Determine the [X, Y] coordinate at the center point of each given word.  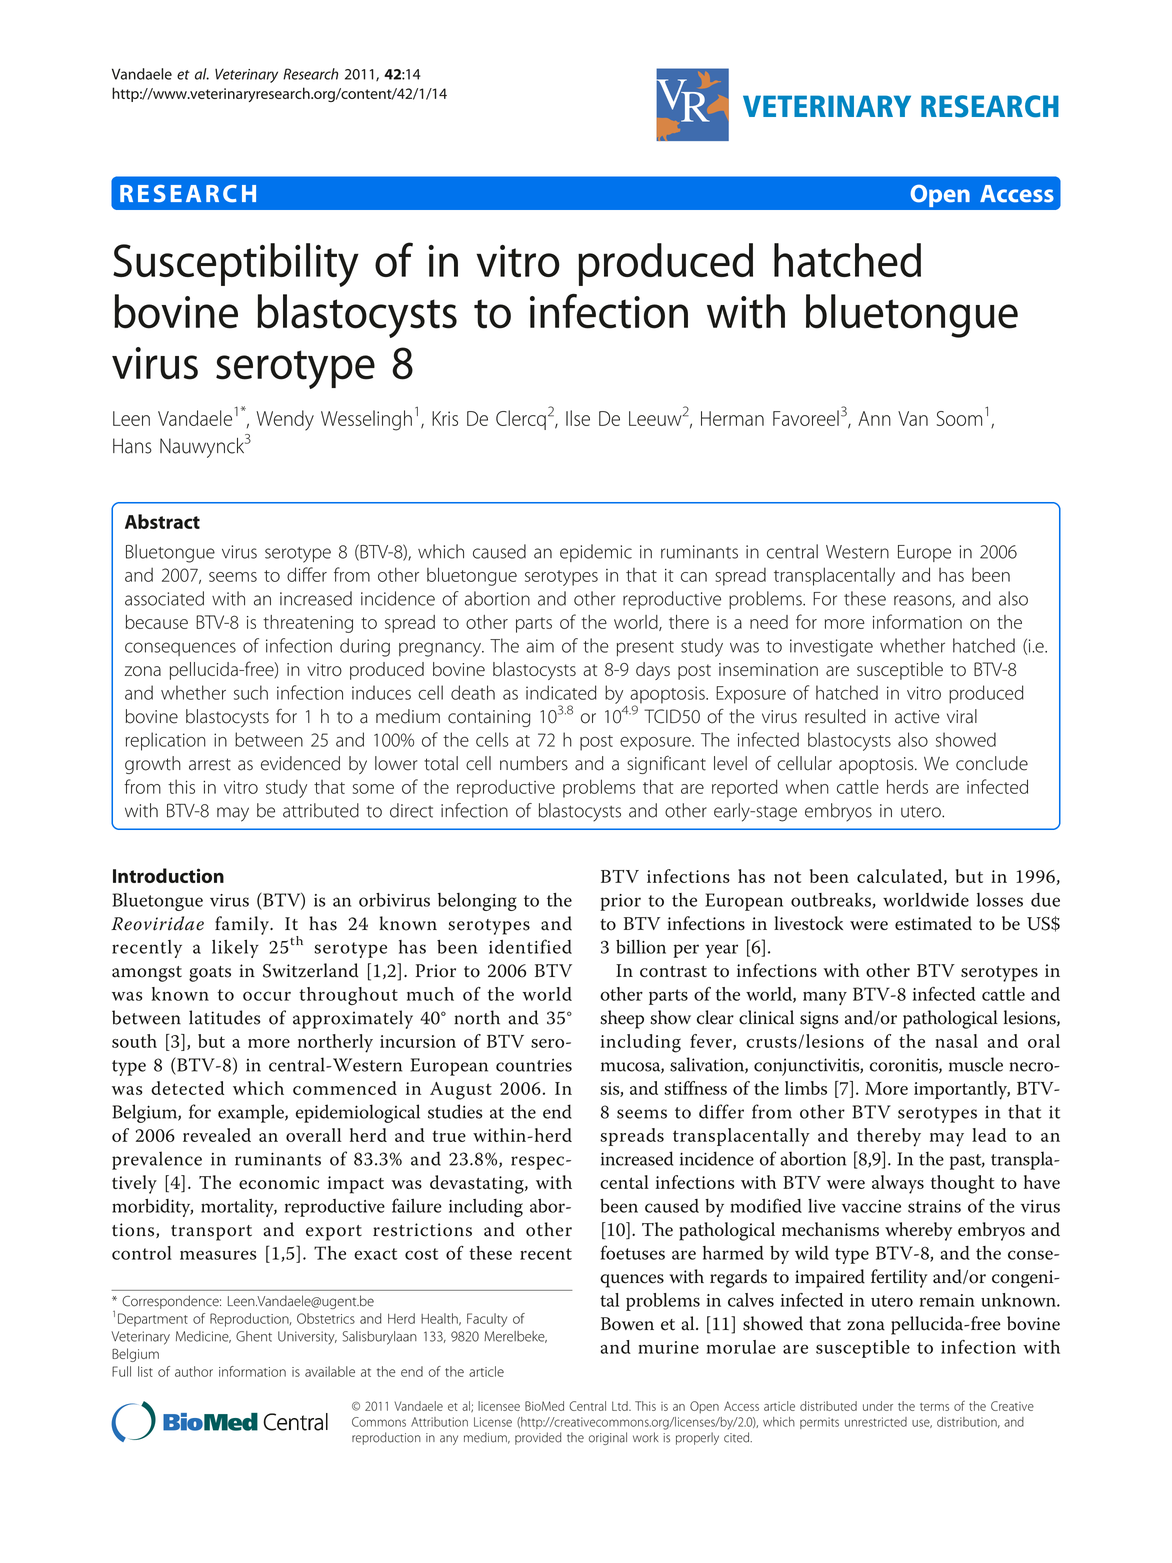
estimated [933, 923]
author [194, 1371]
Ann [874, 418]
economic [279, 1183]
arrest [210, 764]
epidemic [596, 553]
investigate [831, 648]
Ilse [578, 418]
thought [963, 1184]
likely [235, 949]
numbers [534, 763]
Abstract [162, 521]
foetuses [633, 1252]
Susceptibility [236, 265]
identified [530, 946]
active [917, 717]
